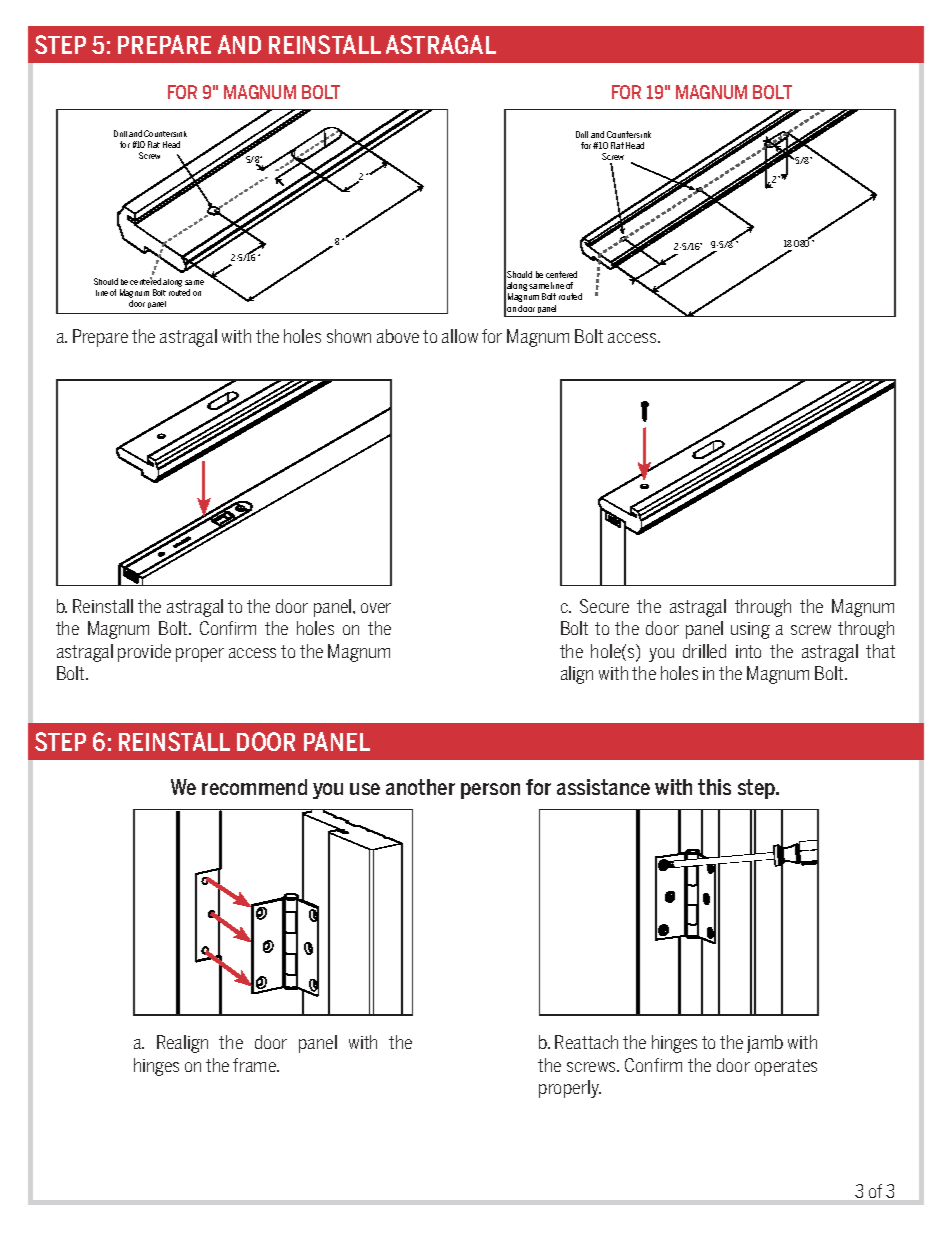 This screenshot has height=1233, width=952. What do you see at coordinates (714, 787) in the screenshot?
I see `this` at bounding box center [714, 787].
